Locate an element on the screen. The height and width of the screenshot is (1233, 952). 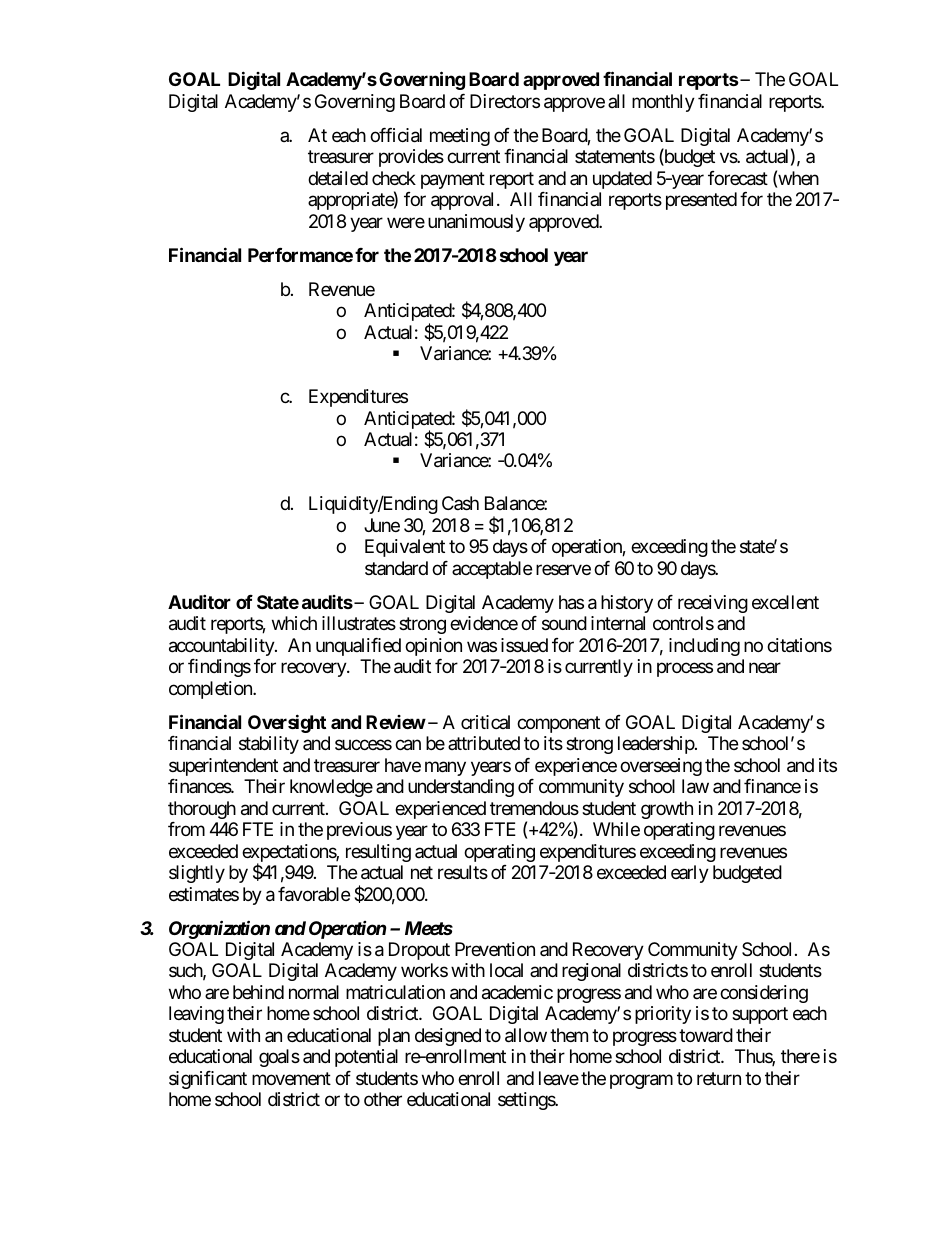
movement is located at coordinates (291, 1078).
